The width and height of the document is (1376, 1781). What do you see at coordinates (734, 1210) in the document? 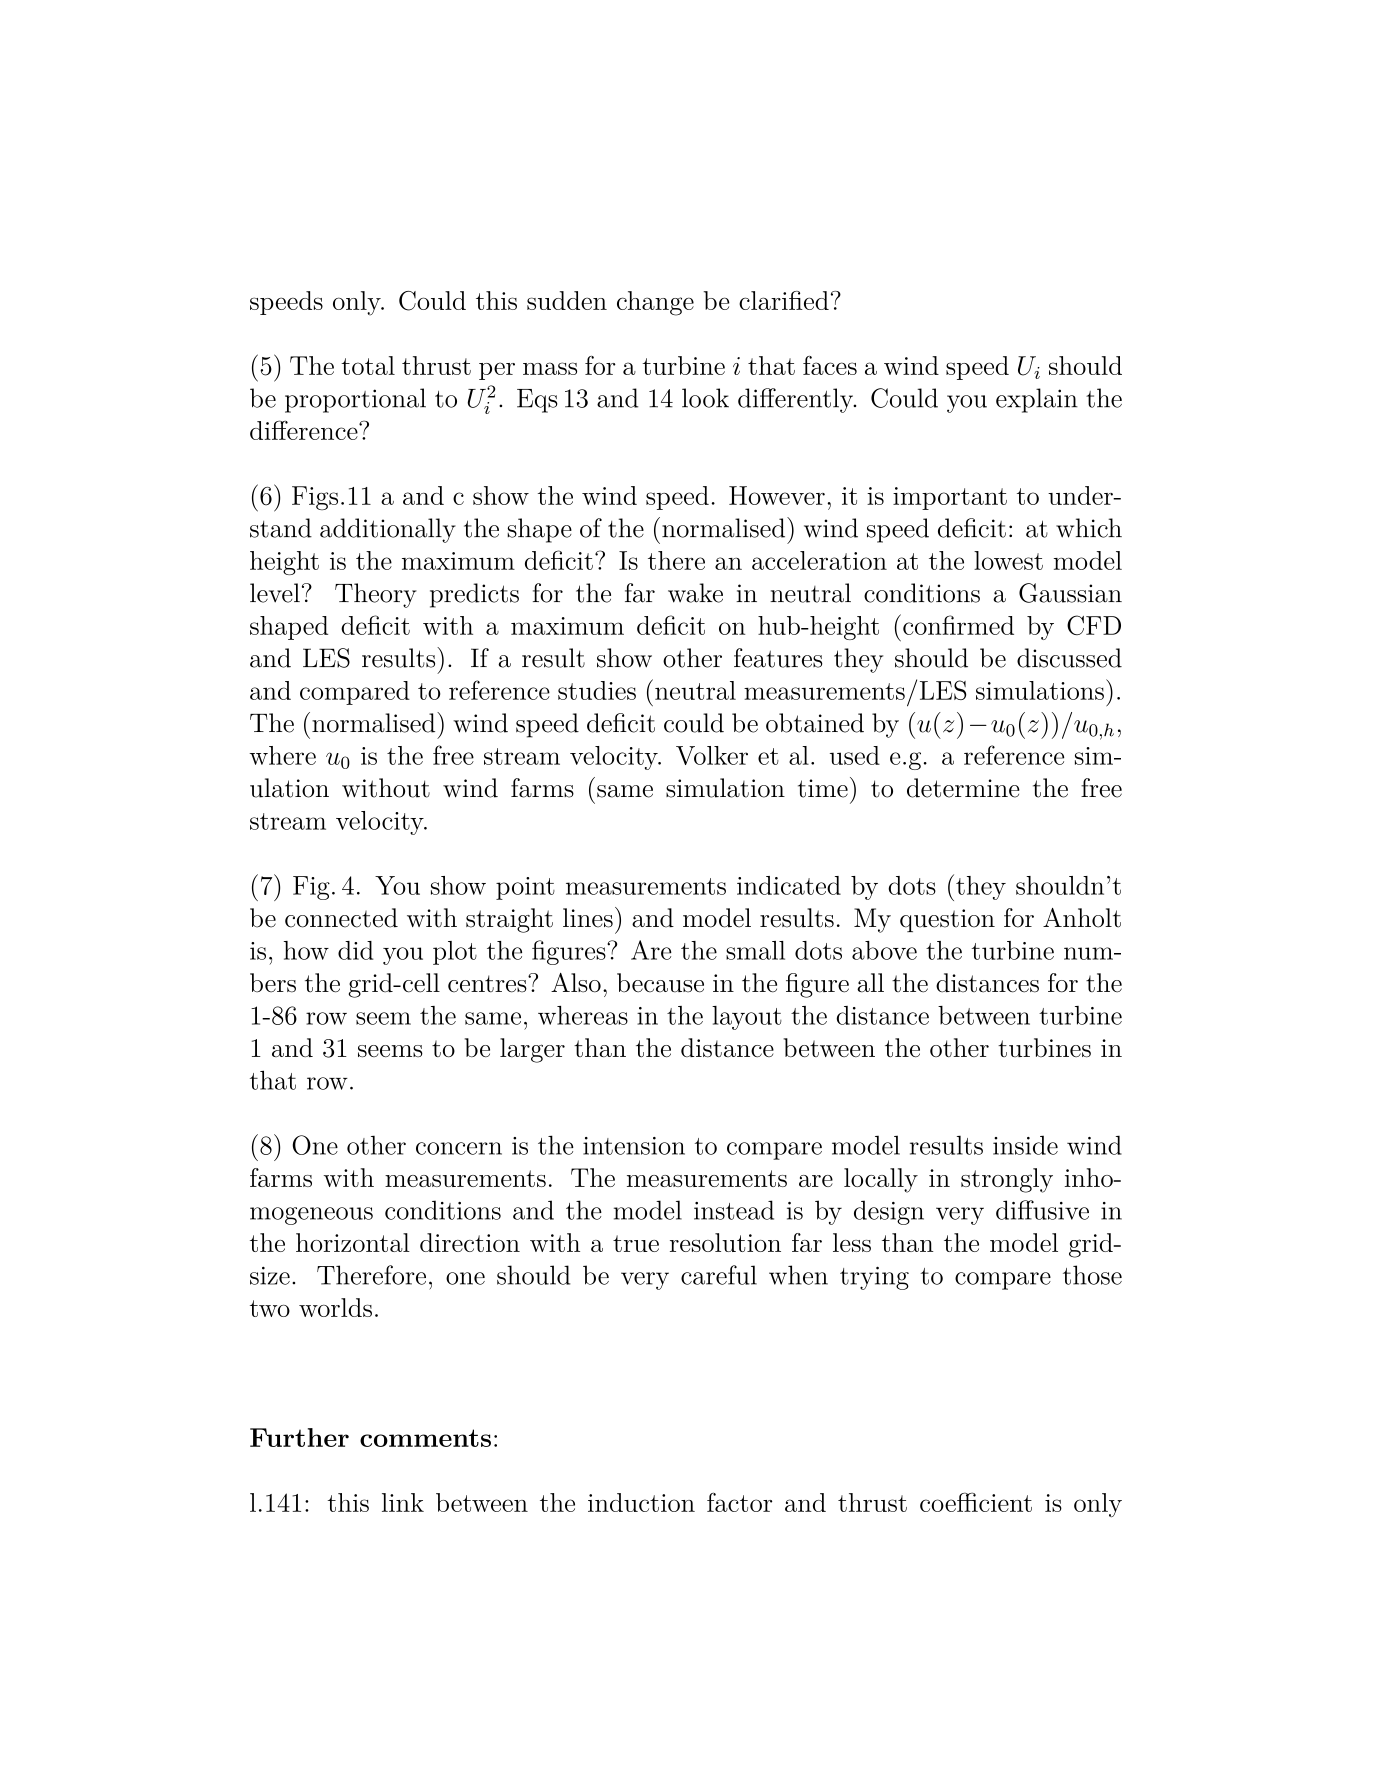
I see `instead` at bounding box center [734, 1210].
